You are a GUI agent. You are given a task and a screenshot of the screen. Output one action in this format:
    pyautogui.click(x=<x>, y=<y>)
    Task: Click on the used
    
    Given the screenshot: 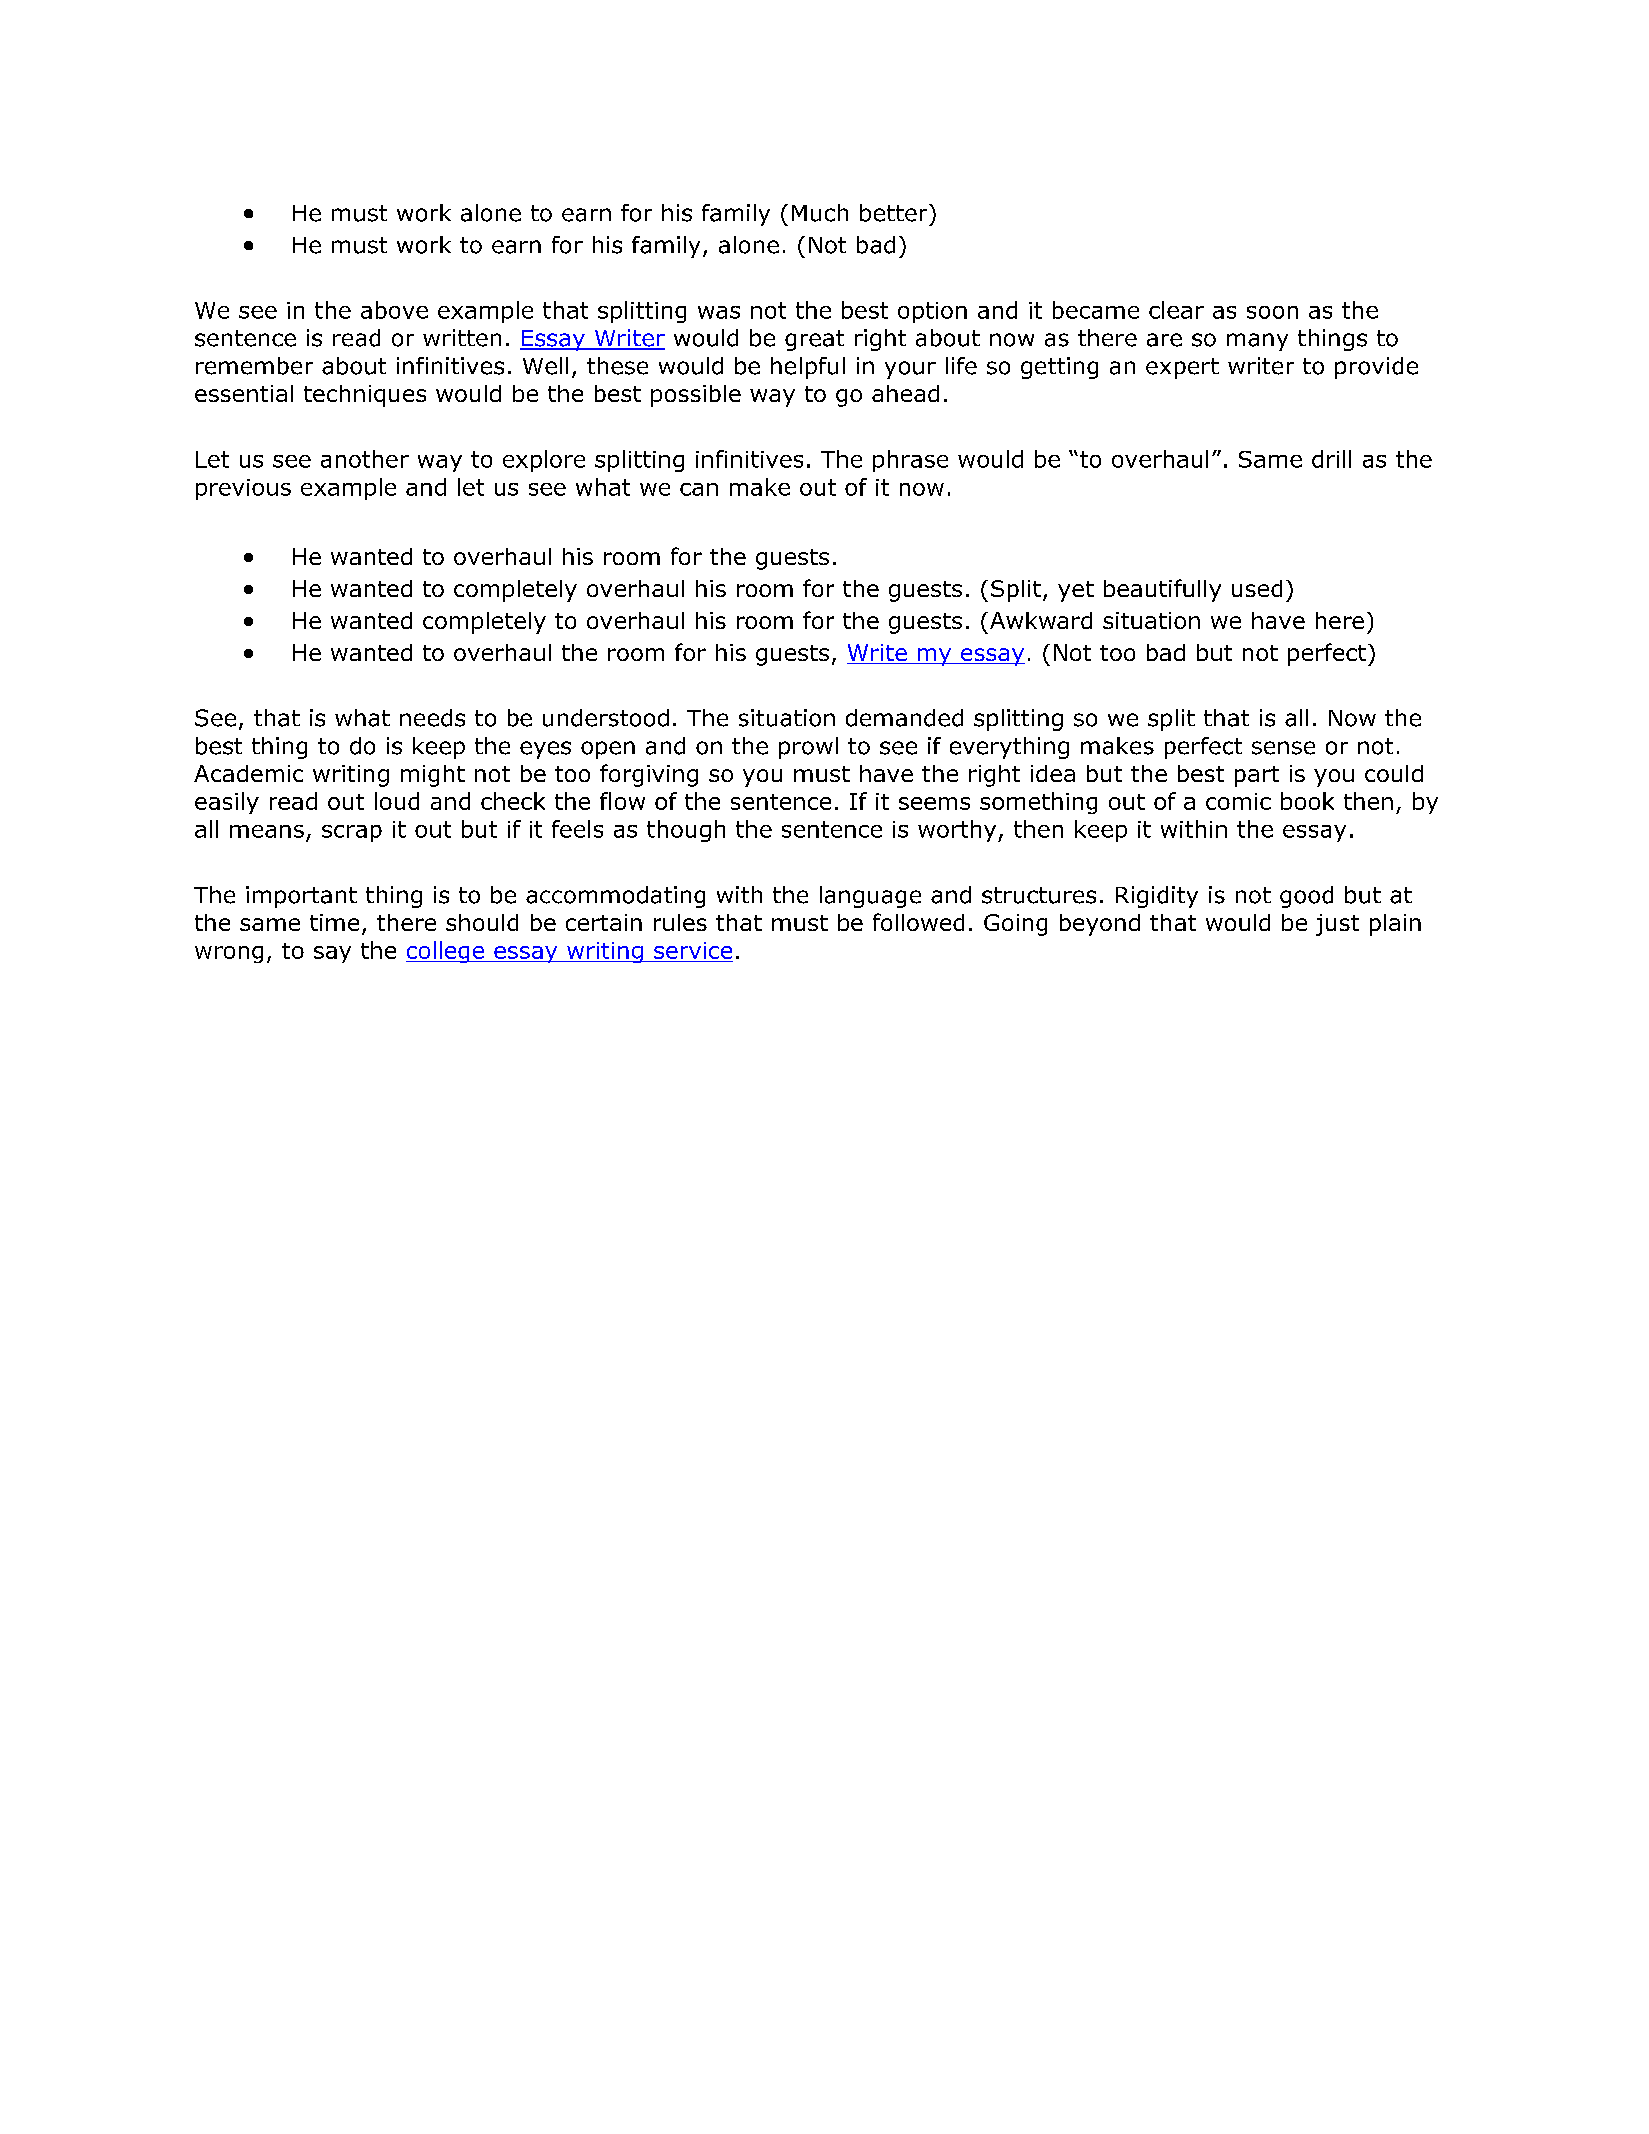 What is the action you would take?
    pyautogui.click(x=1257, y=588)
